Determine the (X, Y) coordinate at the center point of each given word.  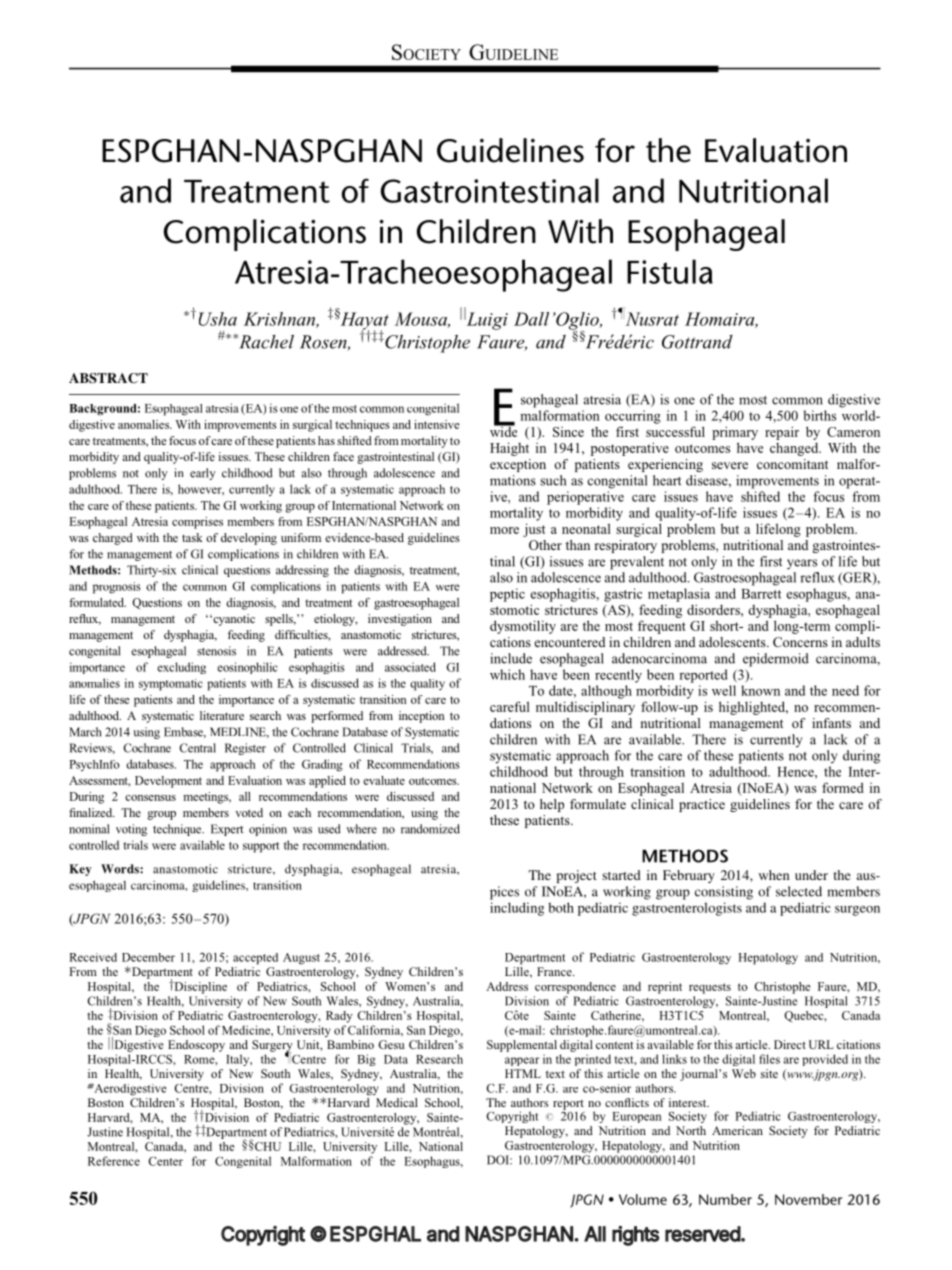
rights (635, 1236)
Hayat (365, 322)
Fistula (670, 271)
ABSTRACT (108, 378)
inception (422, 717)
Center (165, 1161)
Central (197, 748)
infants (831, 723)
